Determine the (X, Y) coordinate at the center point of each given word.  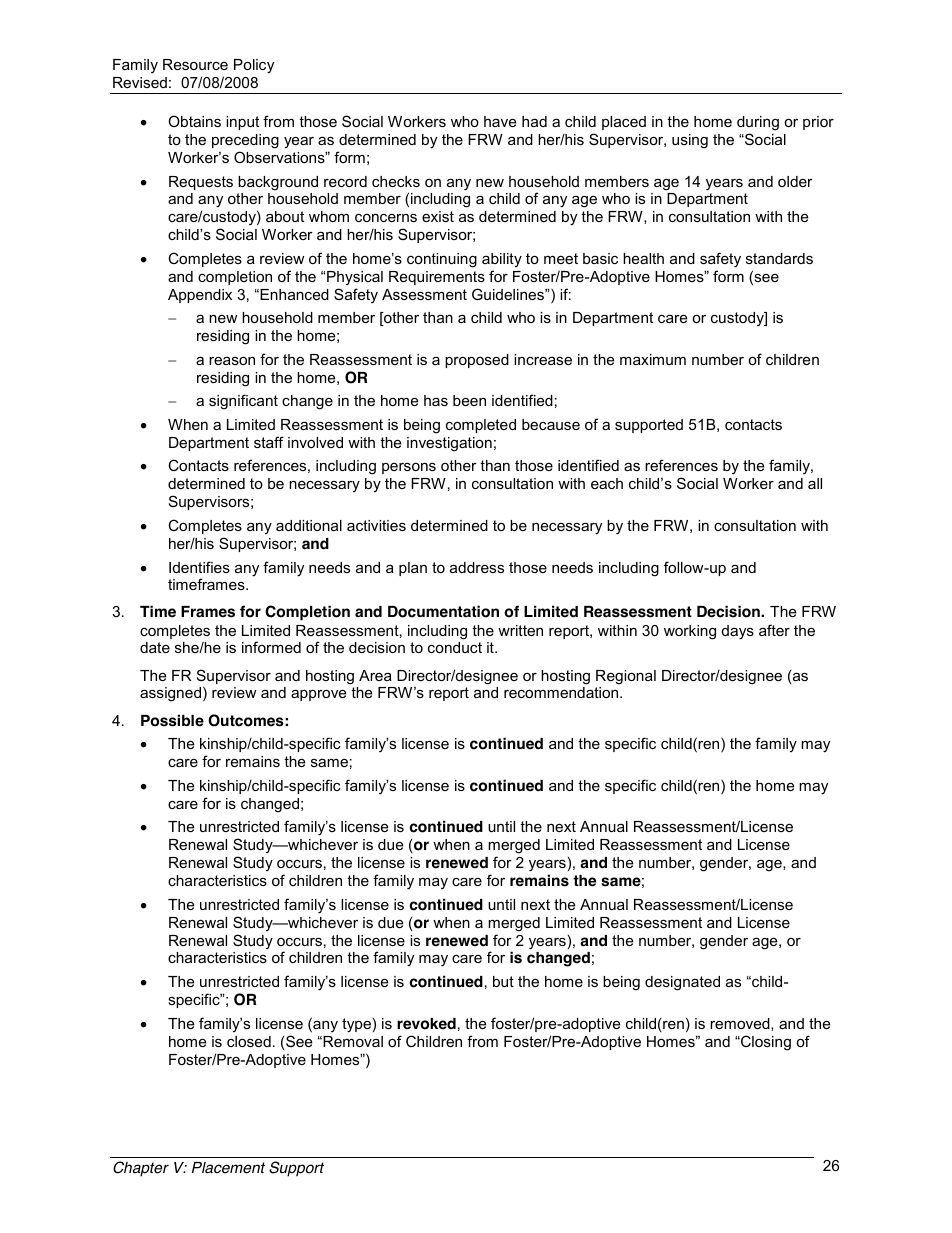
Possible (172, 720)
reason (232, 360)
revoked (426, 1024)
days (738, 632)
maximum (653, 359)
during (758, 123)
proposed (477, 361)
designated (682, 983)
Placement (228, 1168)
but (503, 981)
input (242, 123)
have (500, 121)
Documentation (443, 611)
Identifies (199, 567)
